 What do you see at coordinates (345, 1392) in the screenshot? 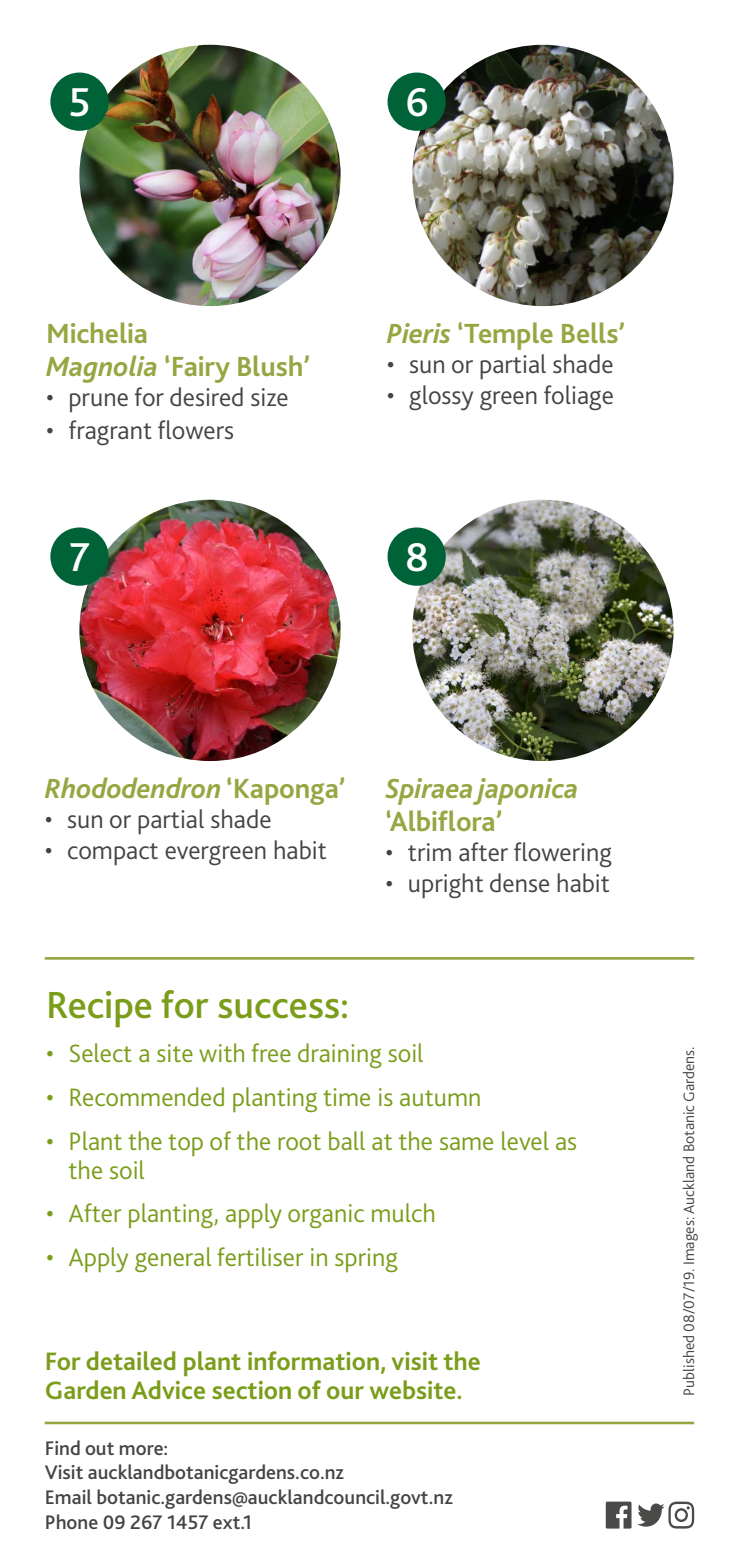
I see `our` at bounding box center [345, 1392].
